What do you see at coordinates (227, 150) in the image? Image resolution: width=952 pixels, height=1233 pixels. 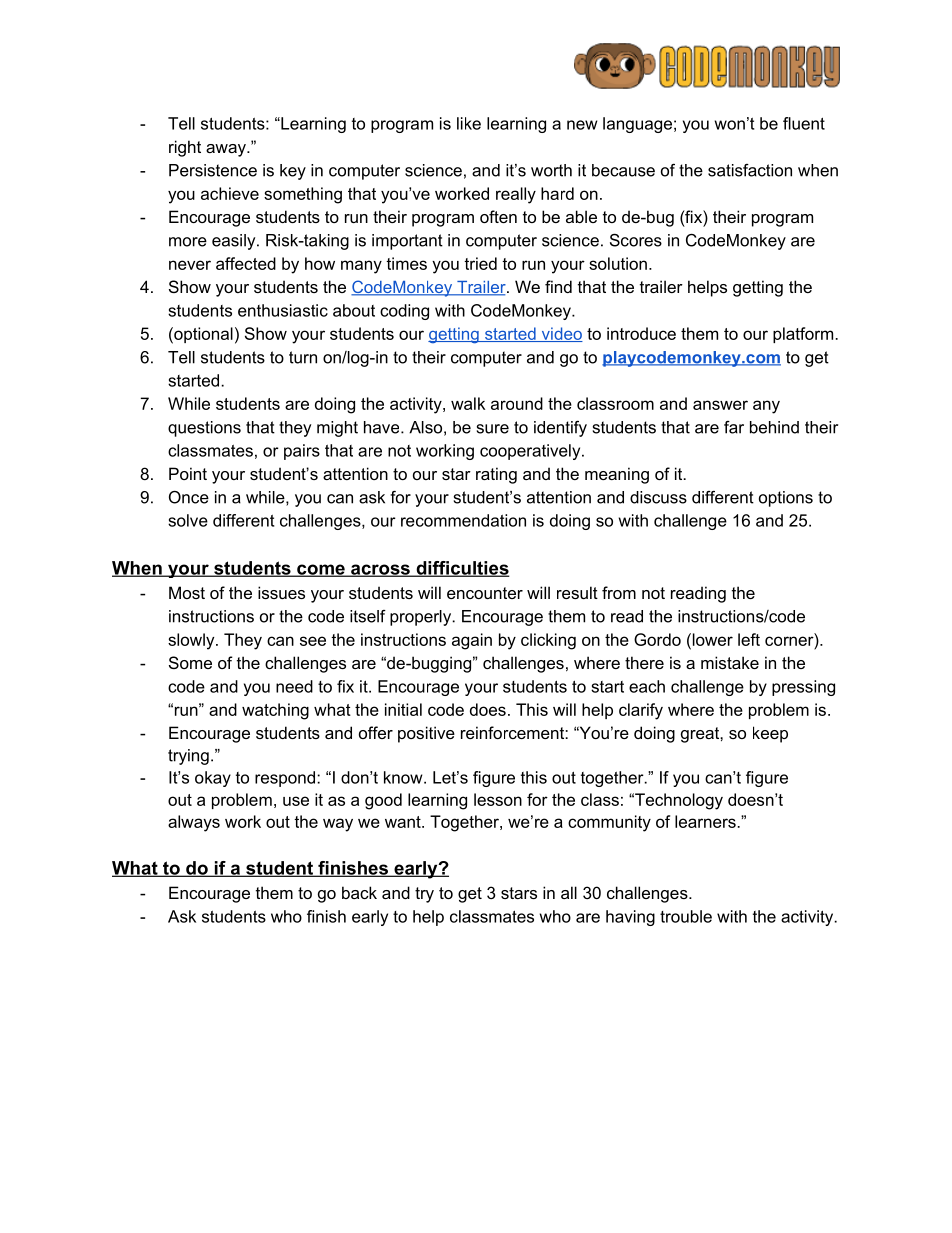 I see `away` at bounding box center [227, 150].
